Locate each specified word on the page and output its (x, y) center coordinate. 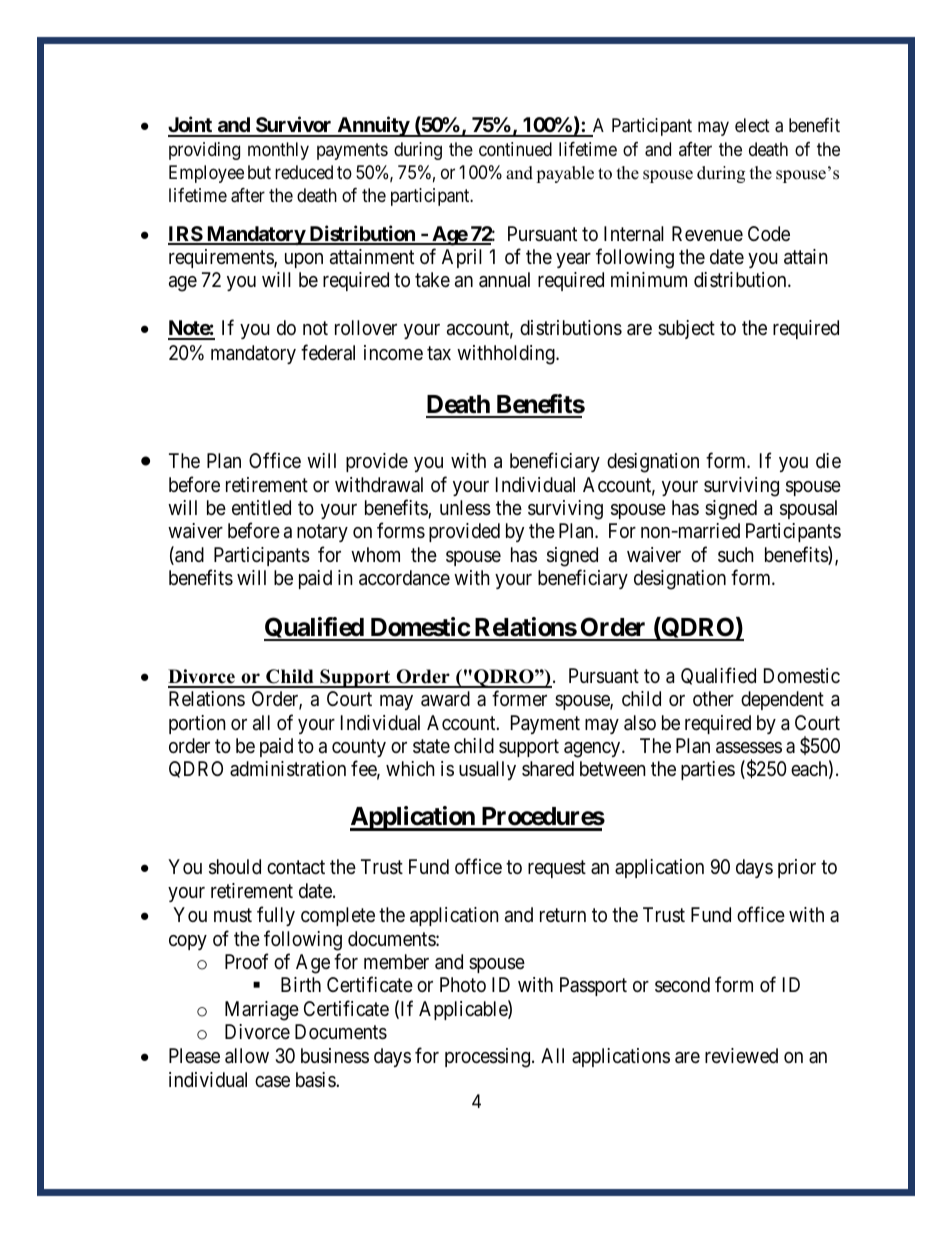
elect (752, 125)
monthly (278, 151)
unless (465, 508)
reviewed (741, 1055)
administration (288, 769)
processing (487, 1058)
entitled (261, 507)
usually (487, 770)
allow (247, 1056)
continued (515, 149)
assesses (749, 748)
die (828, 460)
